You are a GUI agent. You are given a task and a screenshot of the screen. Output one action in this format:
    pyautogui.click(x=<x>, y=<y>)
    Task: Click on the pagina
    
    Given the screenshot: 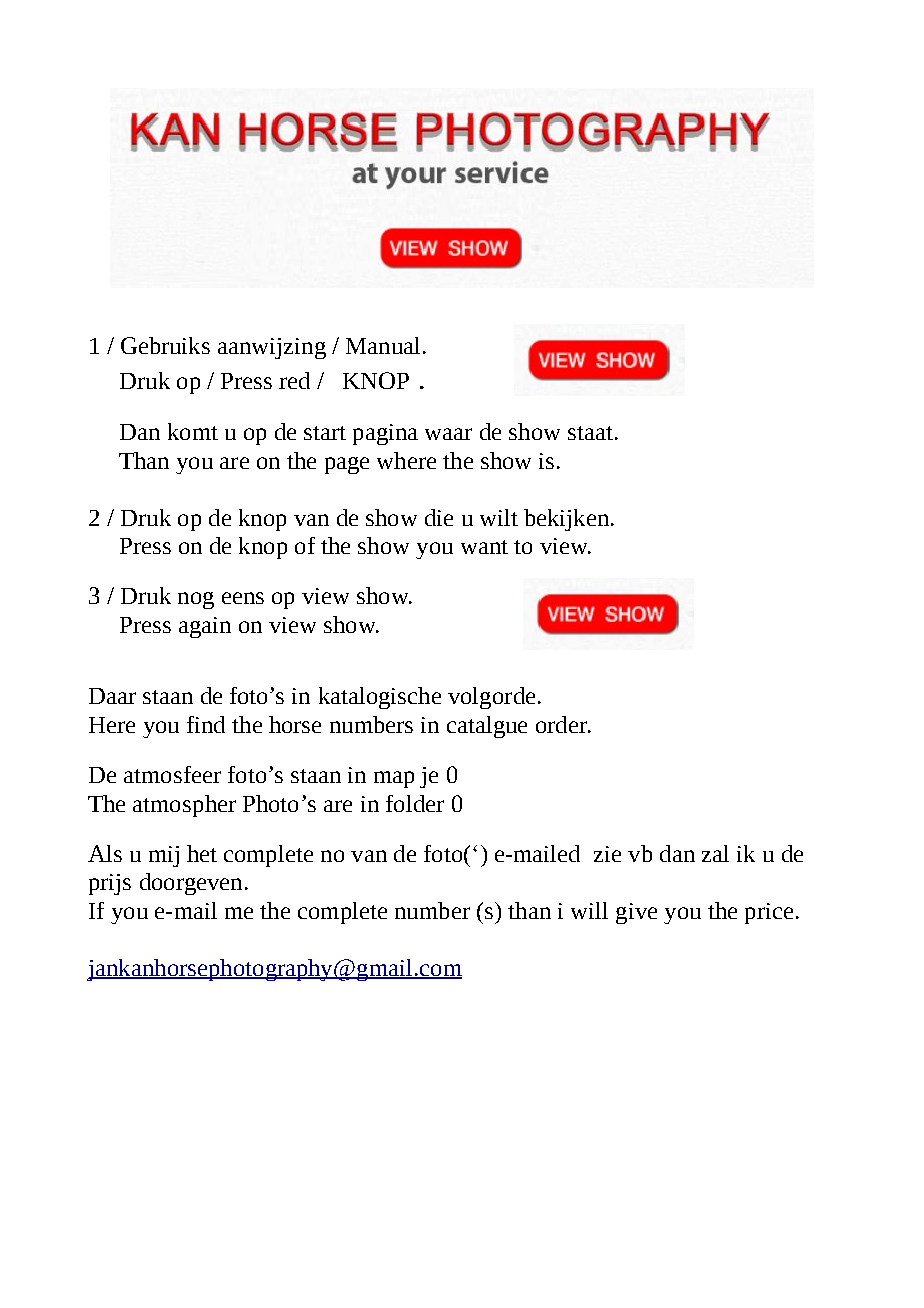 What is the action you would take?
    pyautogui.click(x=385, y=434)
